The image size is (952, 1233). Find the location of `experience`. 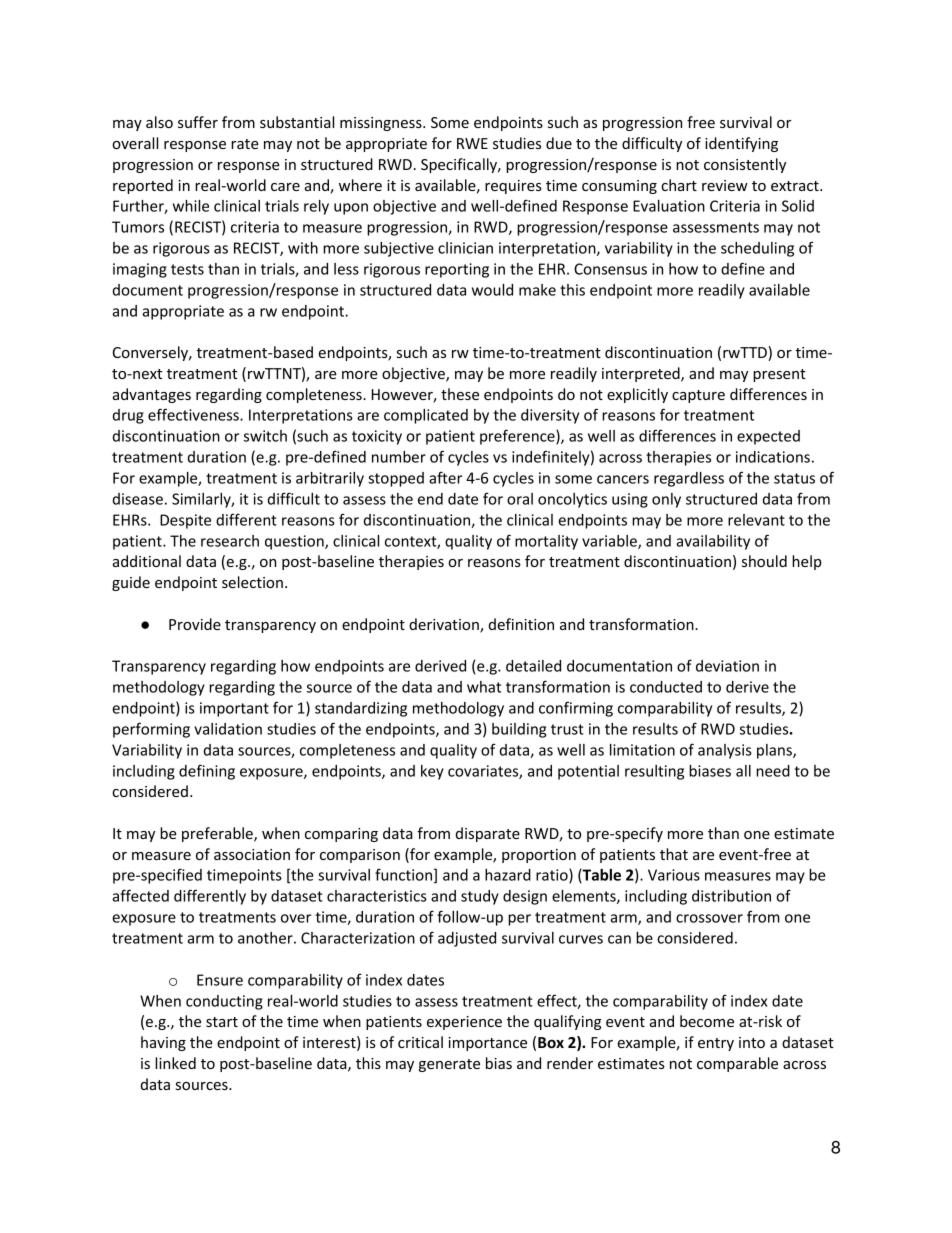

experience is located at coordinates (464, 1023).
